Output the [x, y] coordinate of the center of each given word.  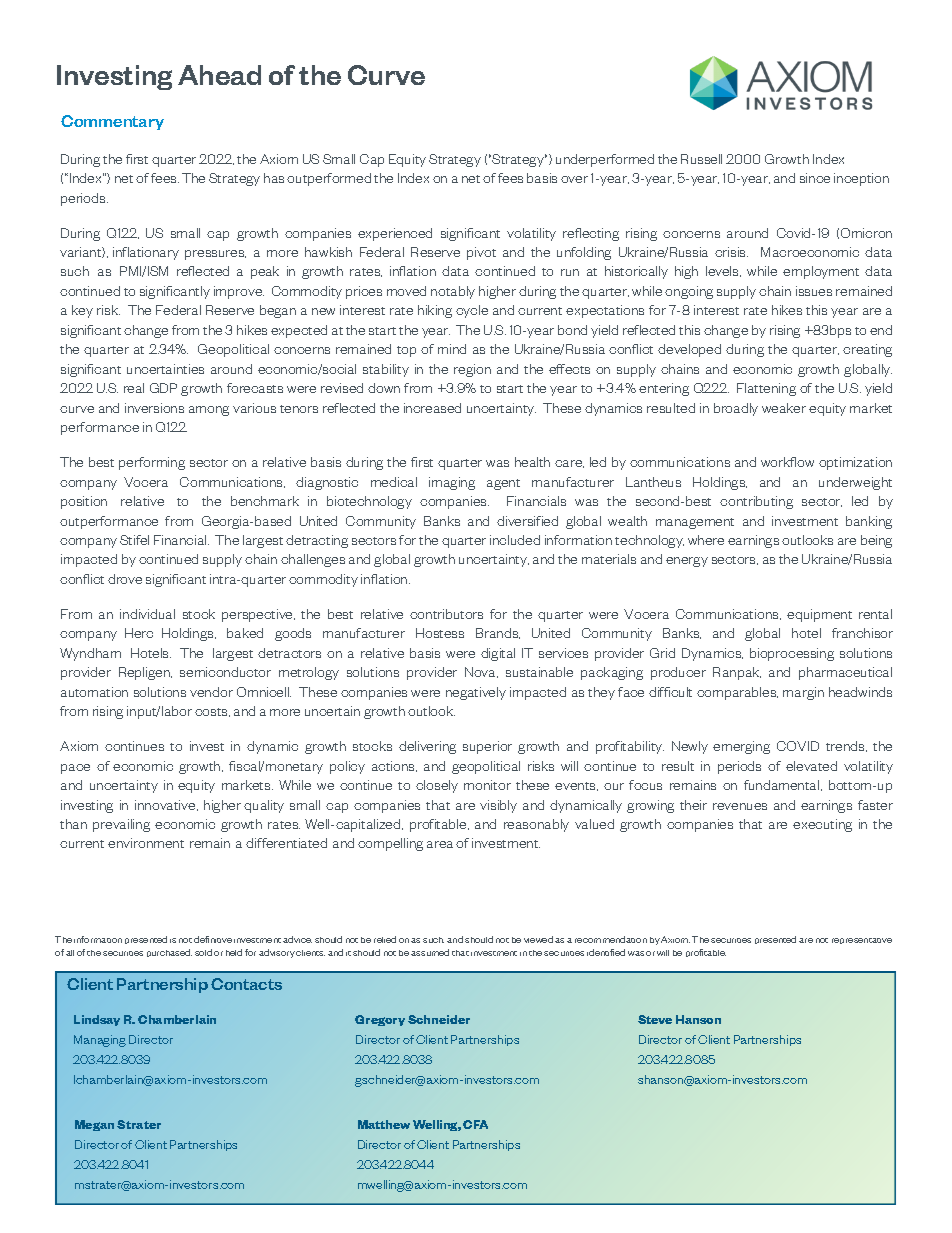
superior [487, 747]
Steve [655, 1019]
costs [212, 712]
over [574, 179]
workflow [787, 462]
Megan [94, 1125]
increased [432, 408]
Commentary [112, 122]
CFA [475, 1124]
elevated [811, 766]
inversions [154, 408]
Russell [701, 159]
